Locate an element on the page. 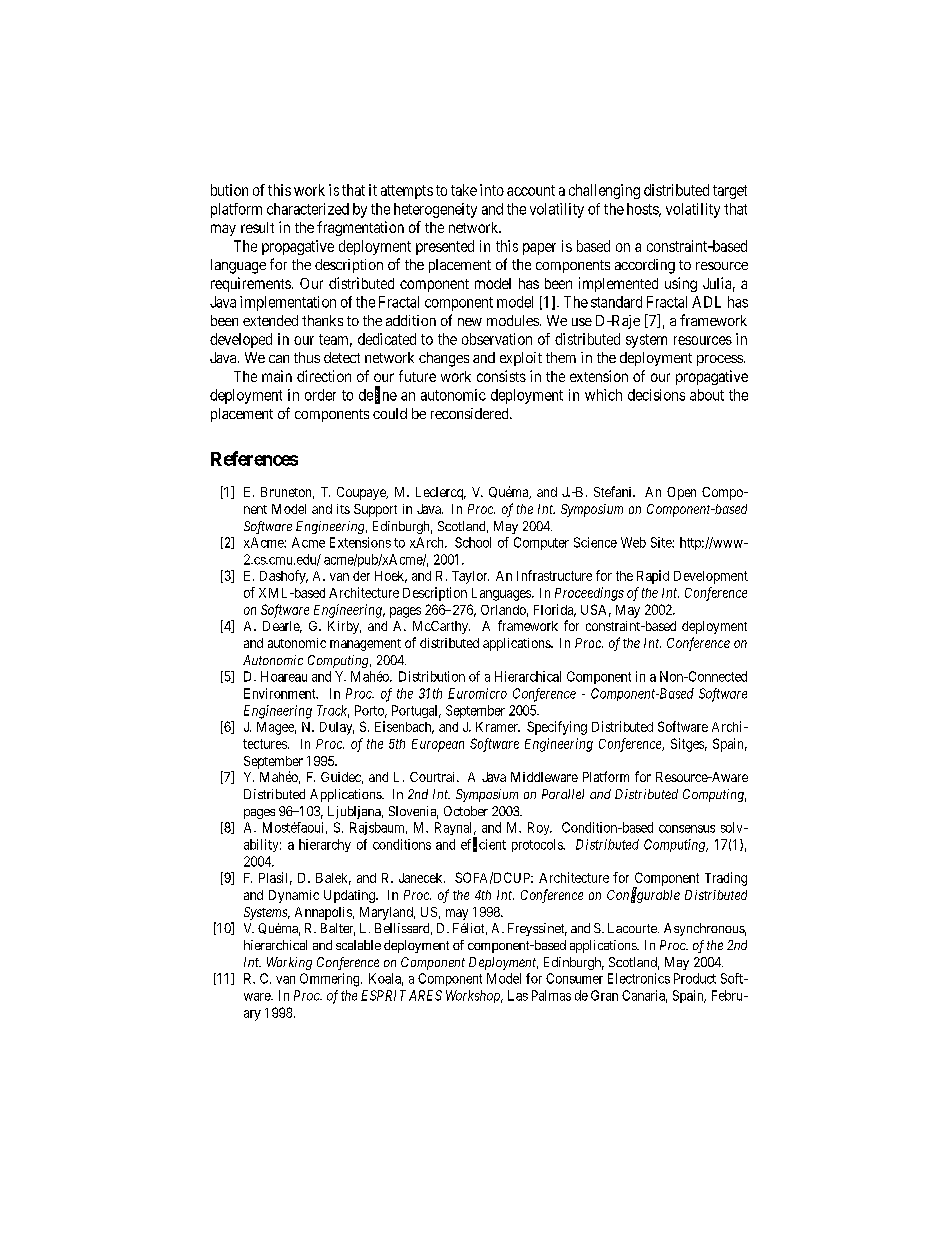 This page has width=952, height=1233. scalable is located at coordinates (358, 945).
